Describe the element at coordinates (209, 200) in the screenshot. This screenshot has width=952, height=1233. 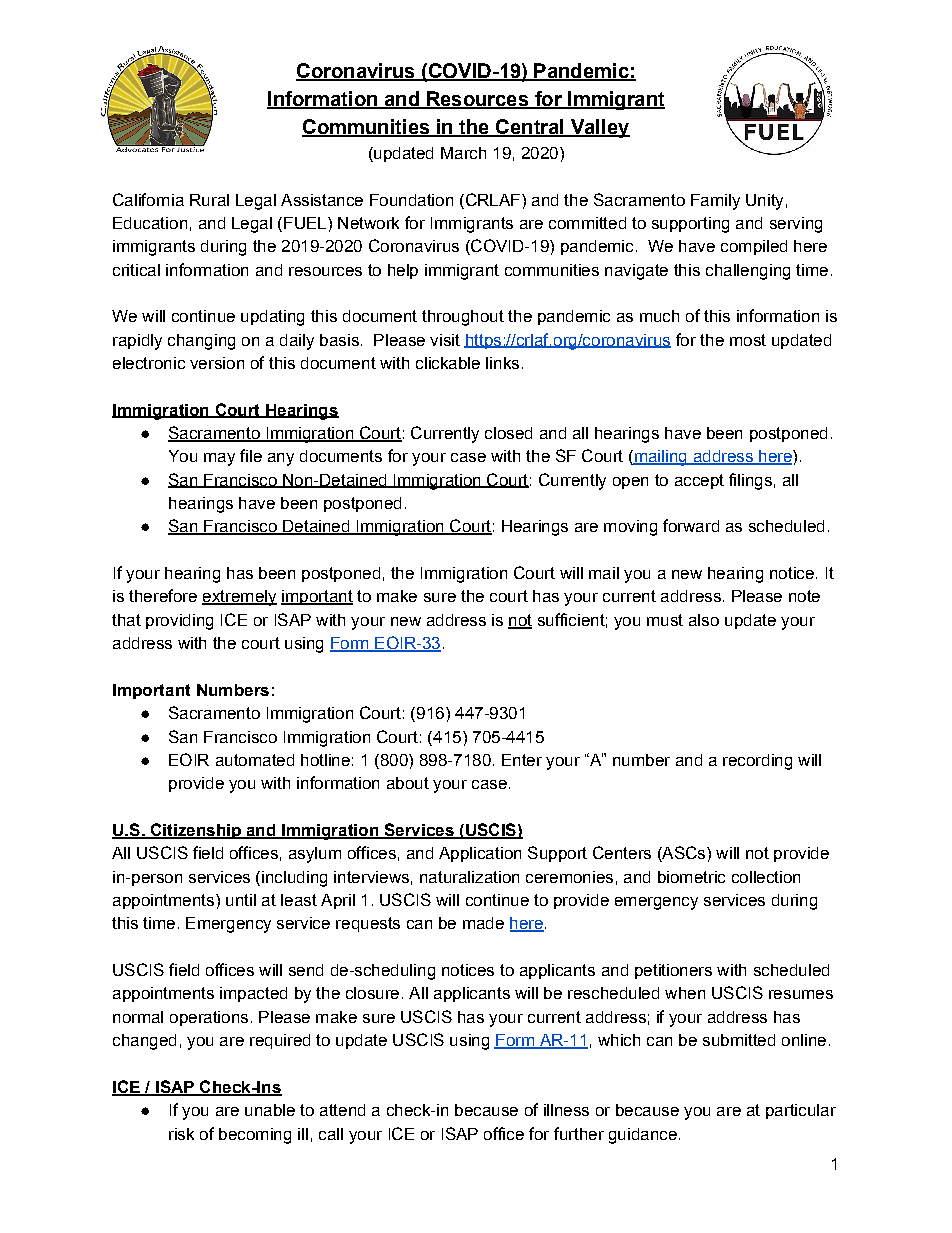
I see `Rural` at that location.
